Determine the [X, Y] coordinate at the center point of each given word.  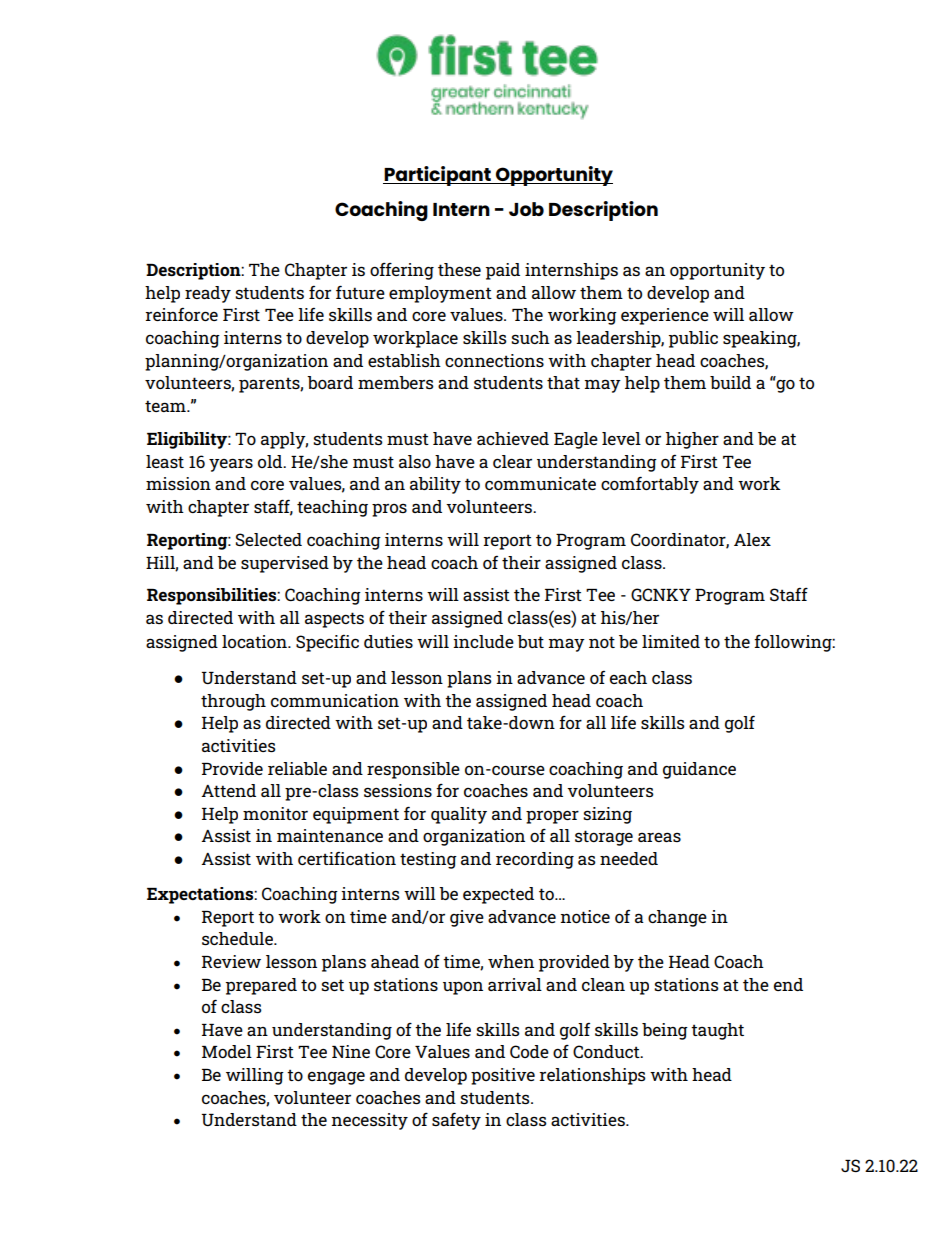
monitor [275, 813]
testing [428, 860]
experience [665, 316]
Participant [438, 176]
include [483, 641]
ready [208, 294]
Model [227, 1051]
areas [659, 837]
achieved [513, 438]
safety [456, 1121]
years [231, 465]
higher [692, 440]
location [255, 641]
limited [671, 641]
